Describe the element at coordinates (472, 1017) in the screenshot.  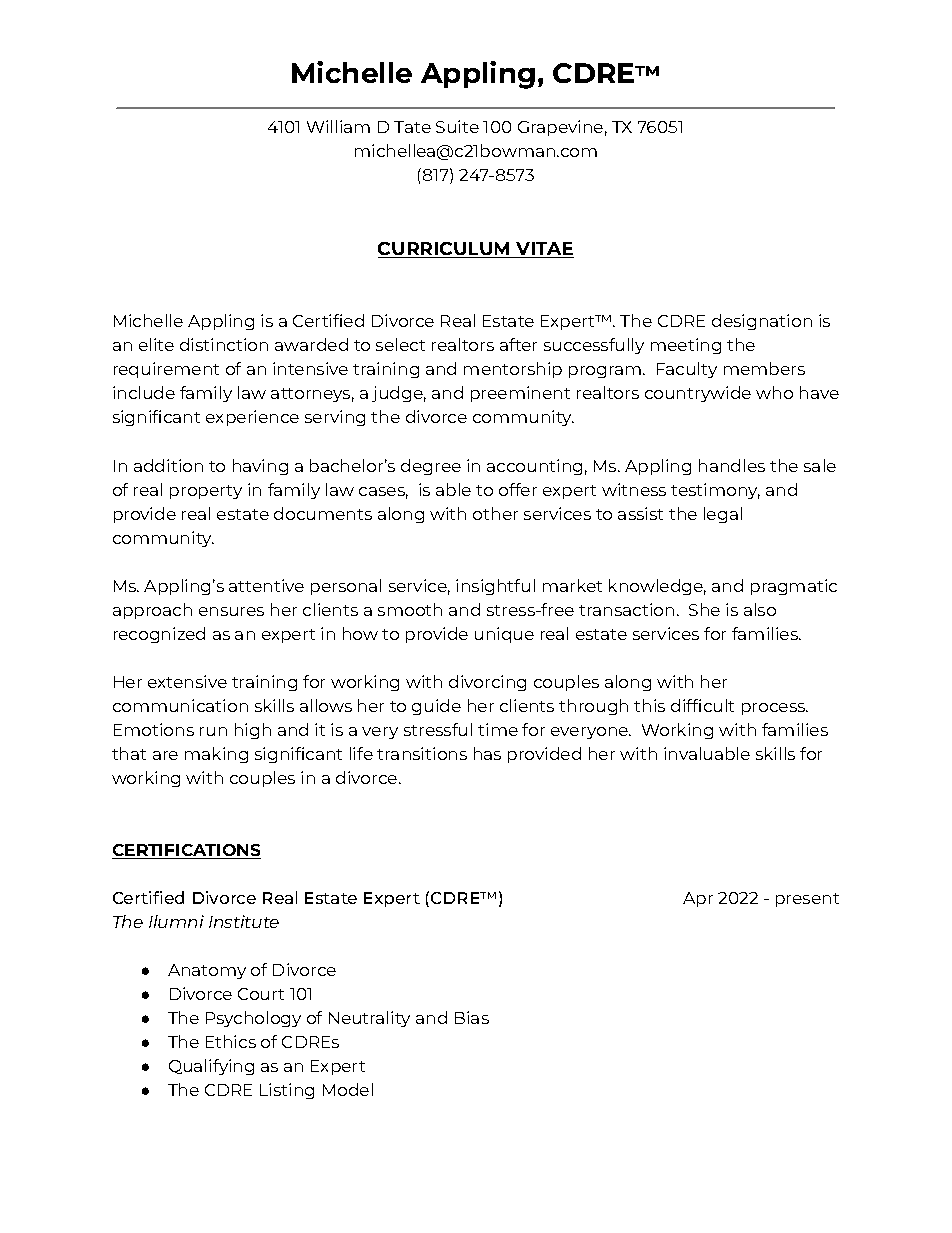
I see `Bias` at that location.
